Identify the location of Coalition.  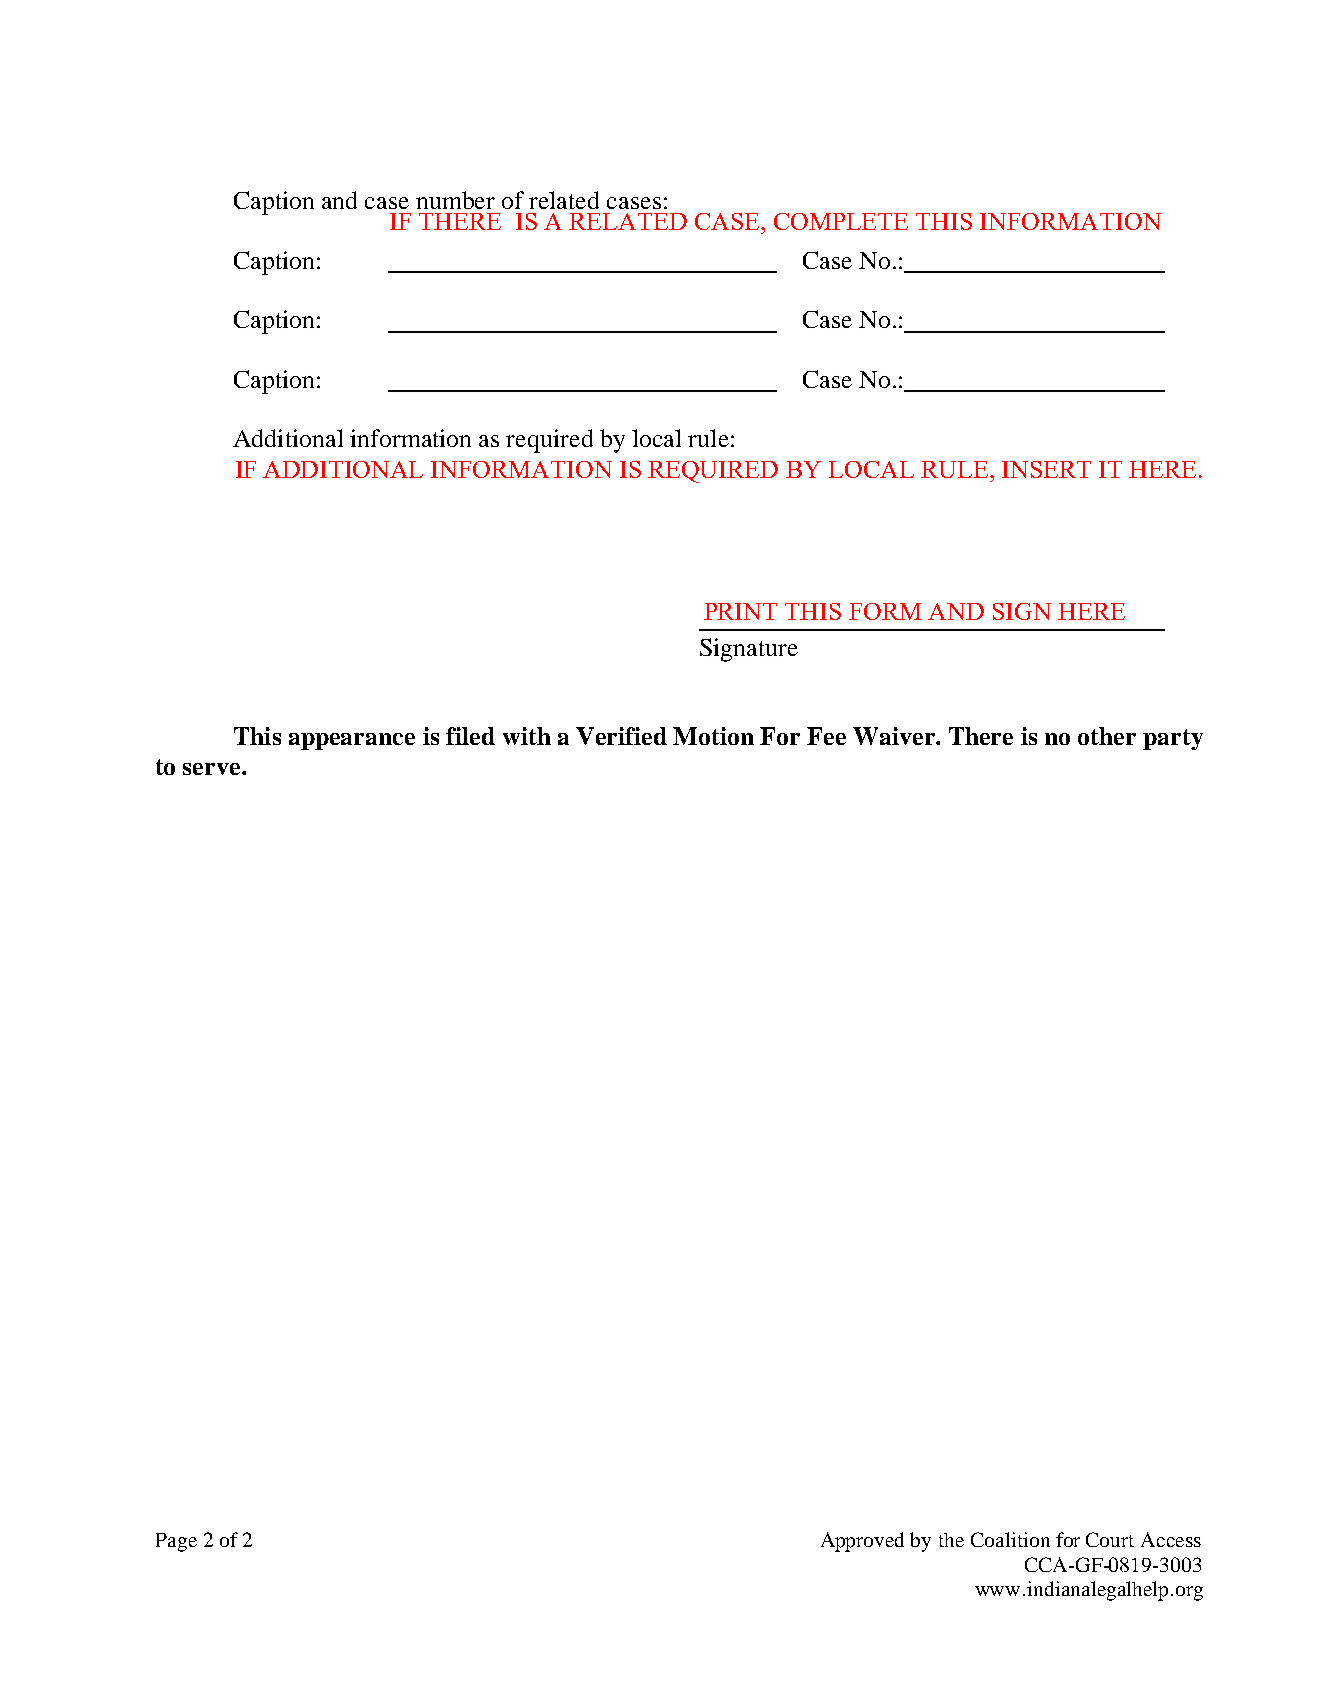
(1010, 1539).
